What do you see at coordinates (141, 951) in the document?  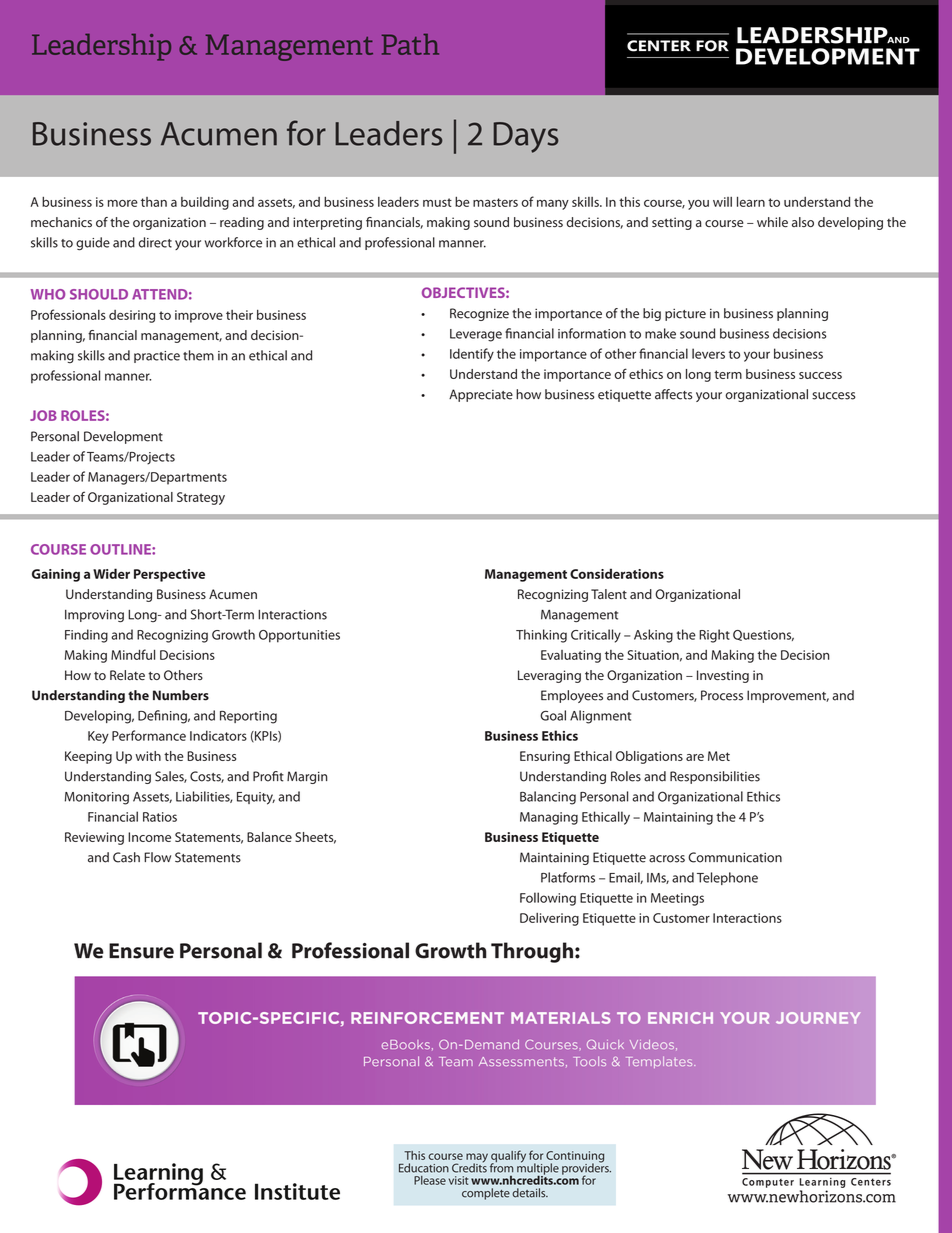 I see `Ensure` at bounding box center [141, 951].
